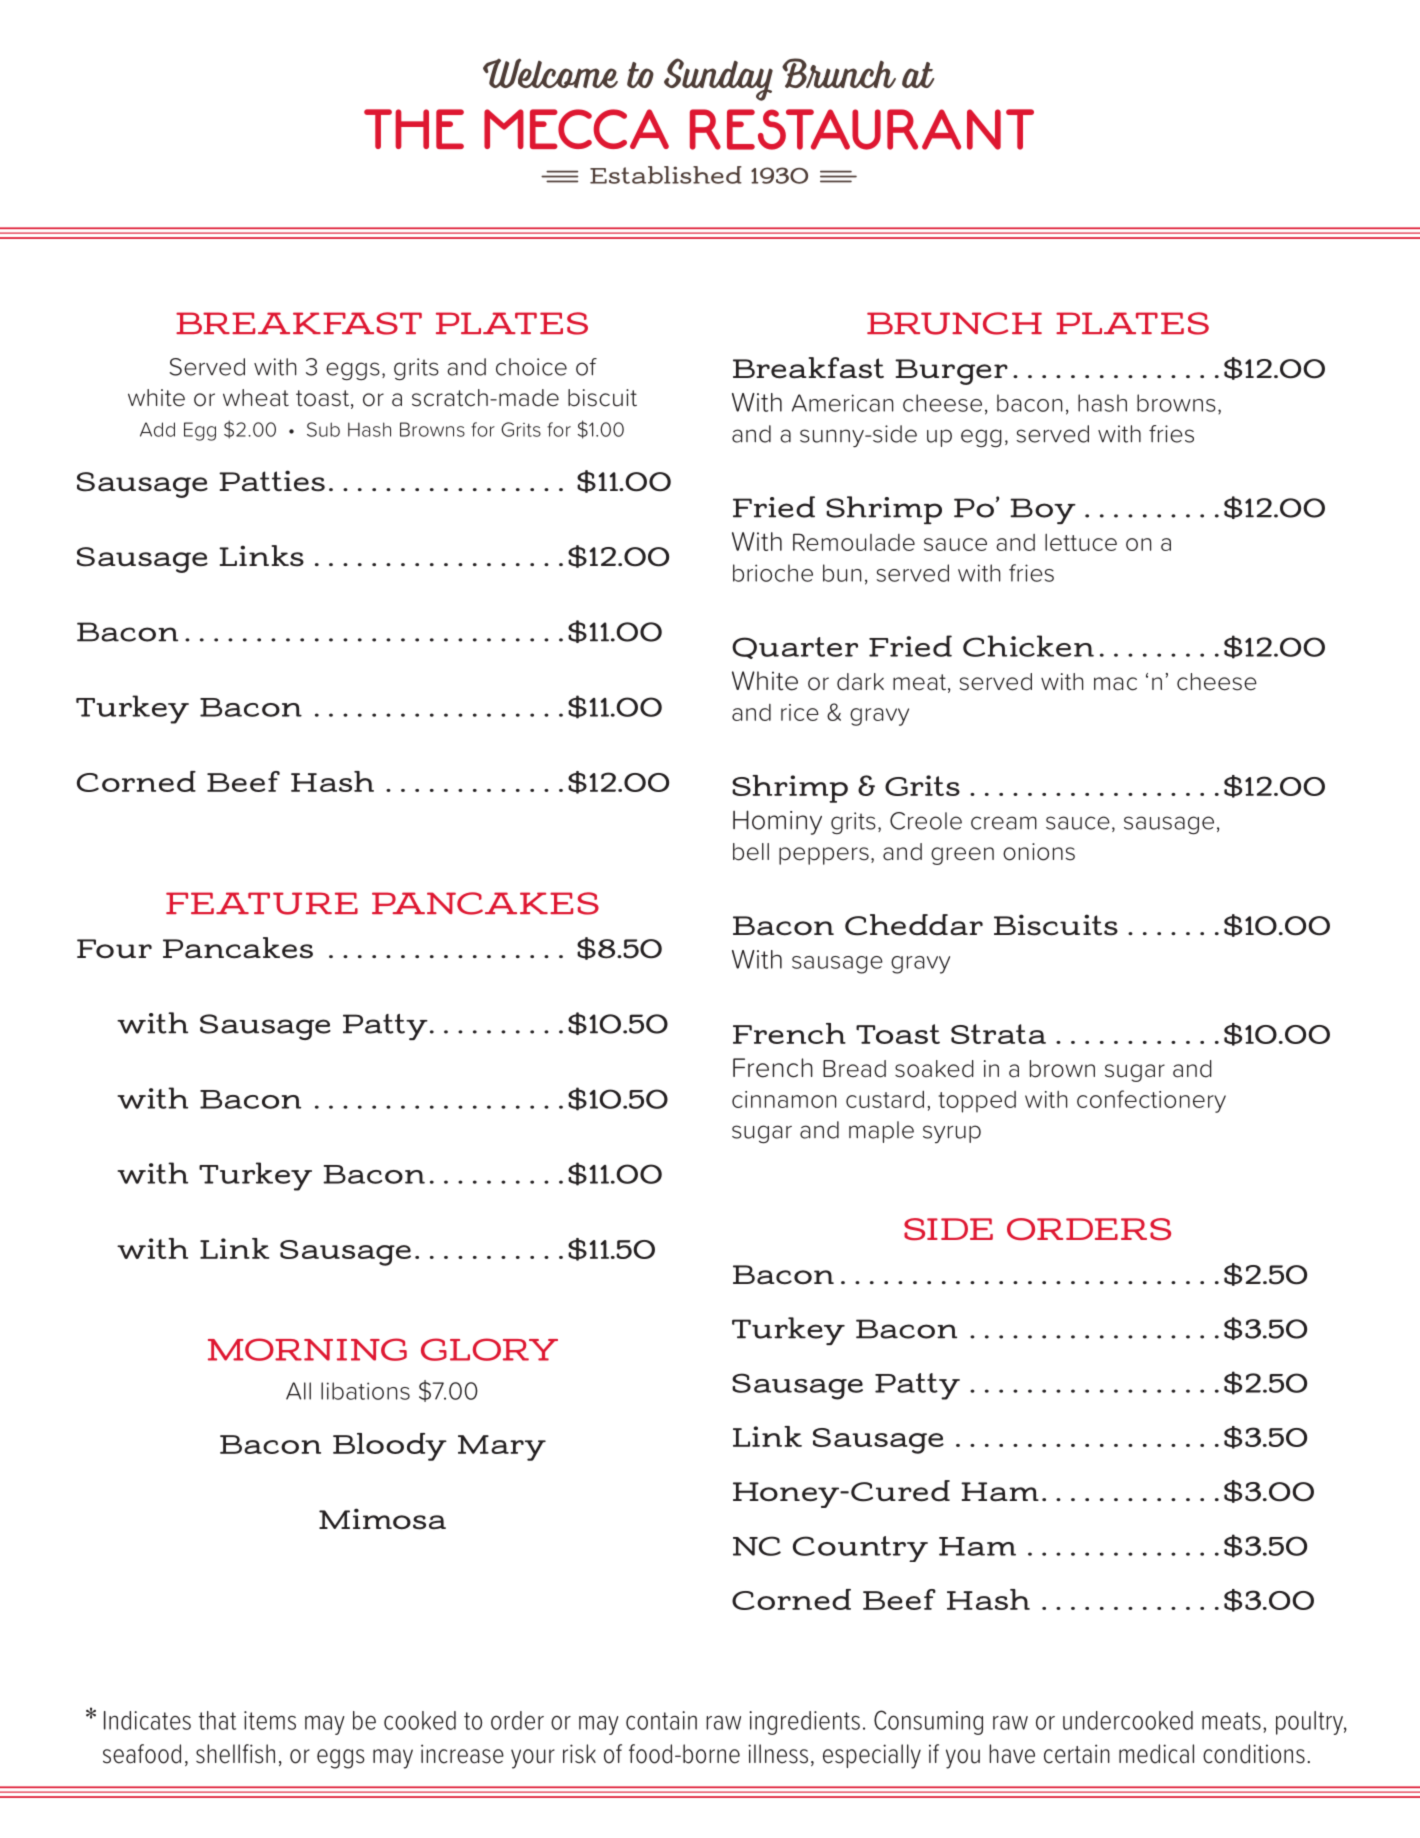 This page has height=1838, width=1420. I want to click on items, so click(270, 1720).
